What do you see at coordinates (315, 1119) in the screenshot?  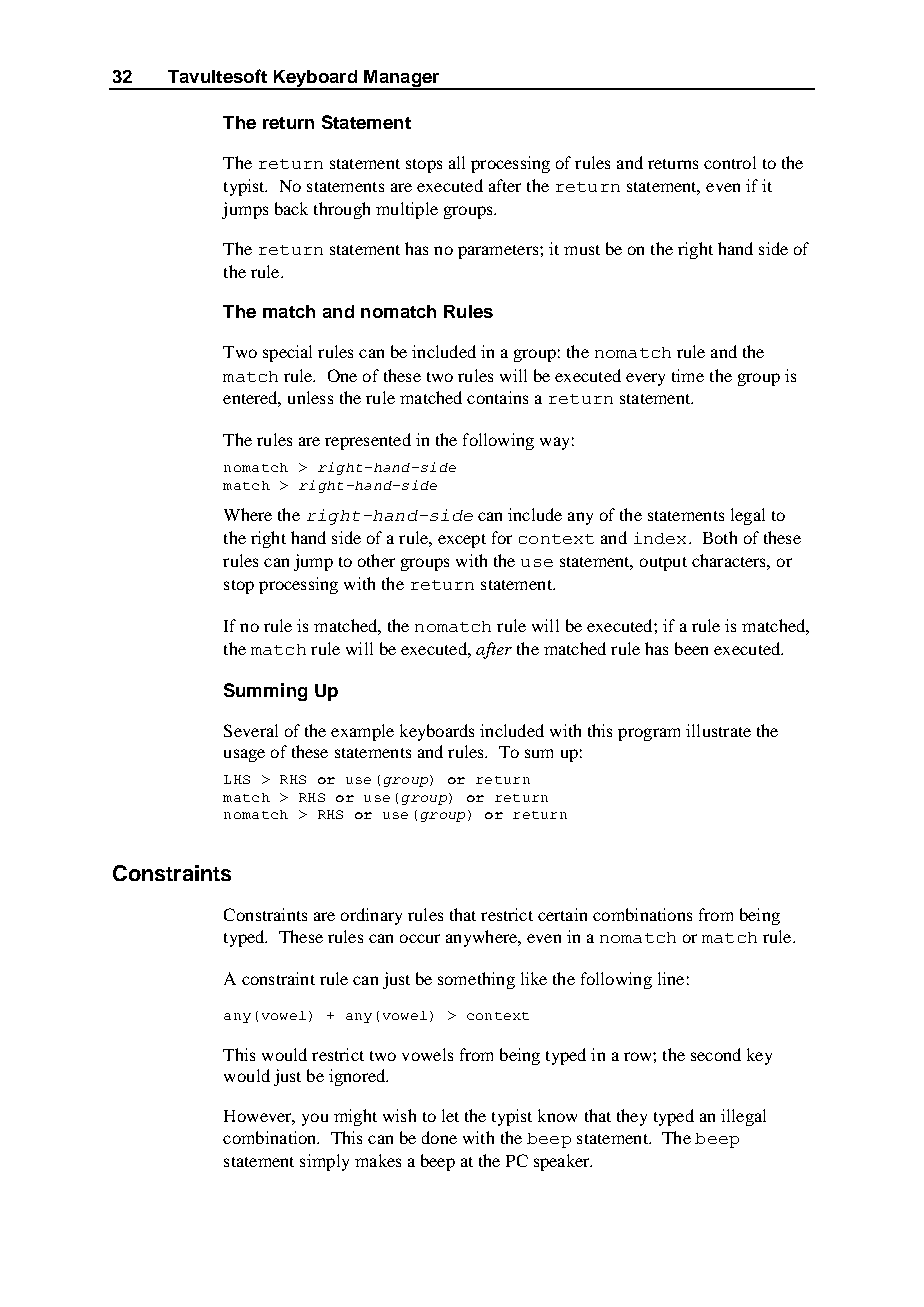 I see `you` at bounding box center [315, 1119].
